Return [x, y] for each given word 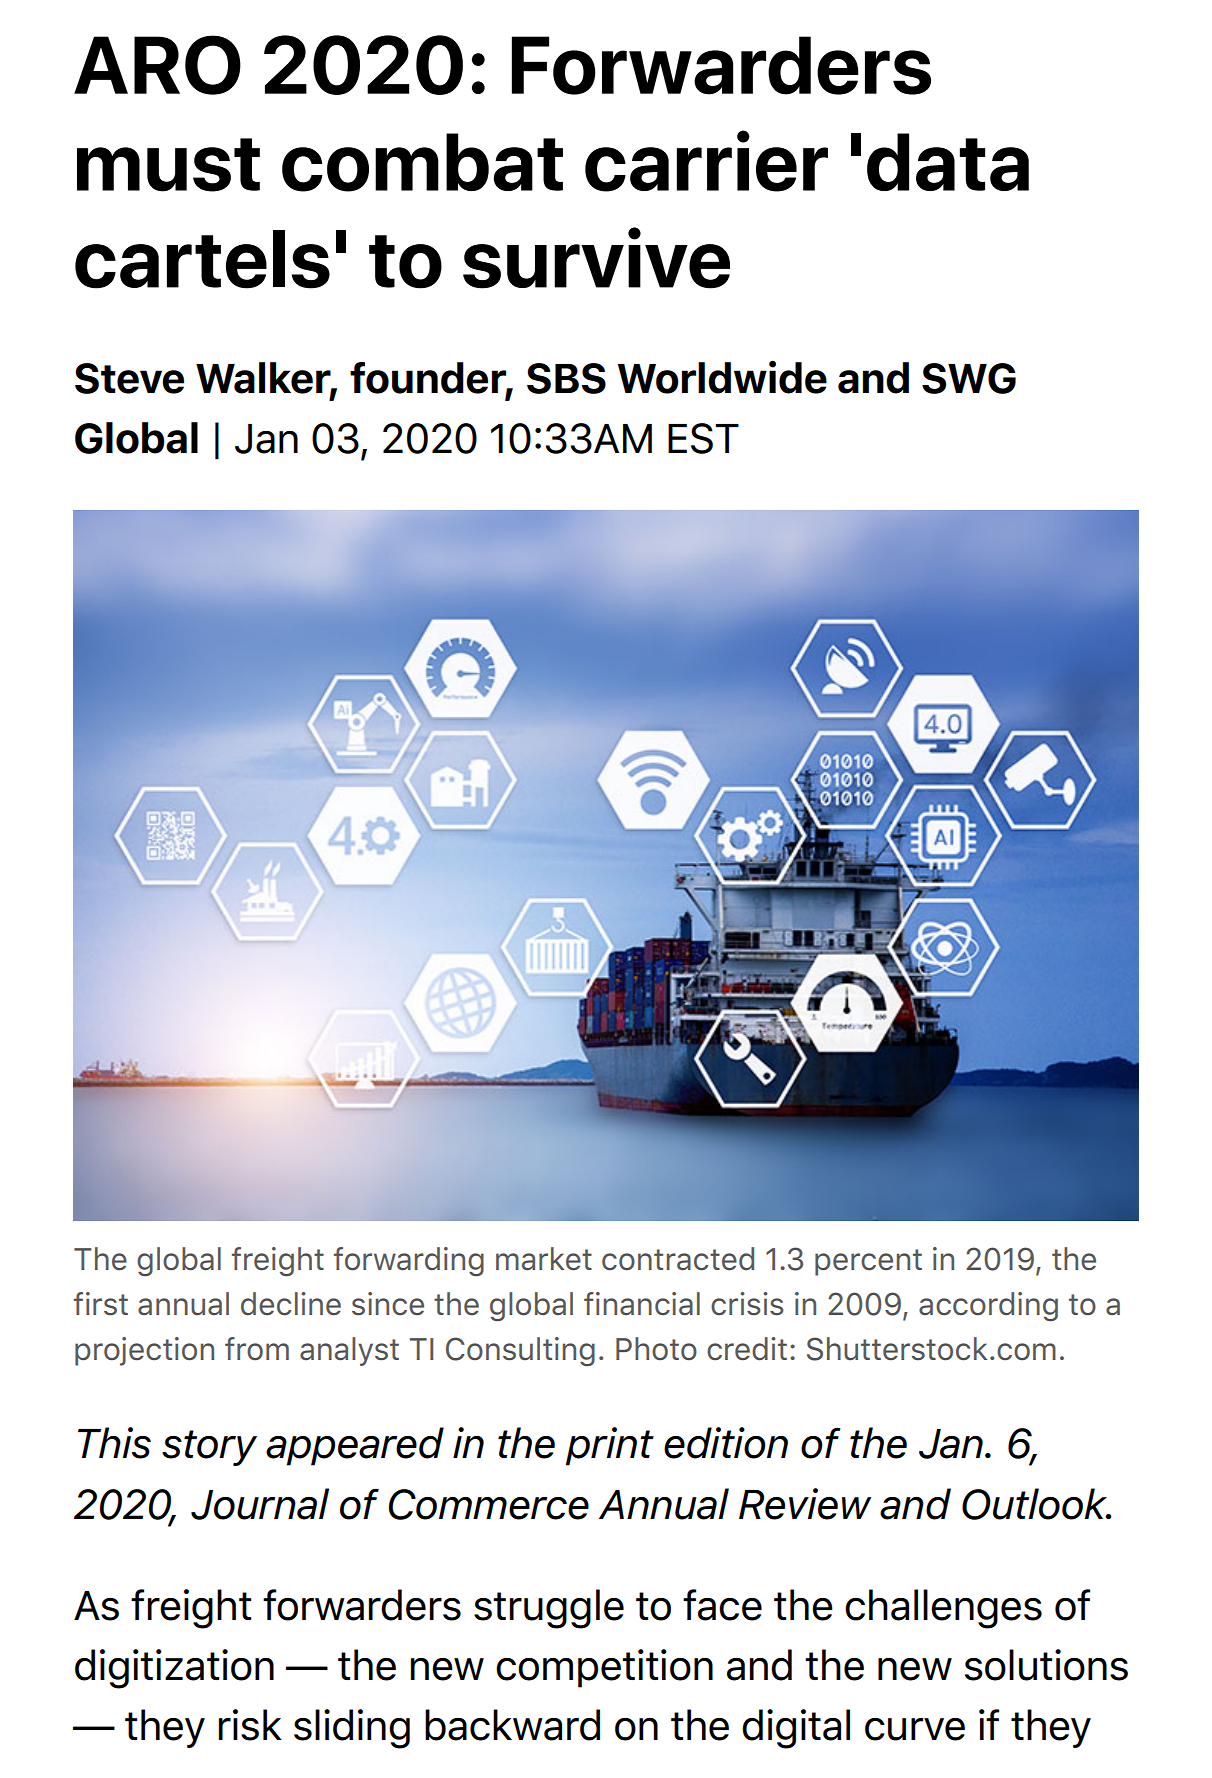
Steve [129, 378]
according [988, 1306]
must [168, 165]
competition [604, 1668]
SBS [566, 378]
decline [291, 1304]
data [948, 162]
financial [642, 1304]
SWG [969, 378]
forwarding [409, 1261]
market [544, 1259]
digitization [174, 1669]
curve [915, 1729]
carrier [706, 161]
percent [868, 1262]
